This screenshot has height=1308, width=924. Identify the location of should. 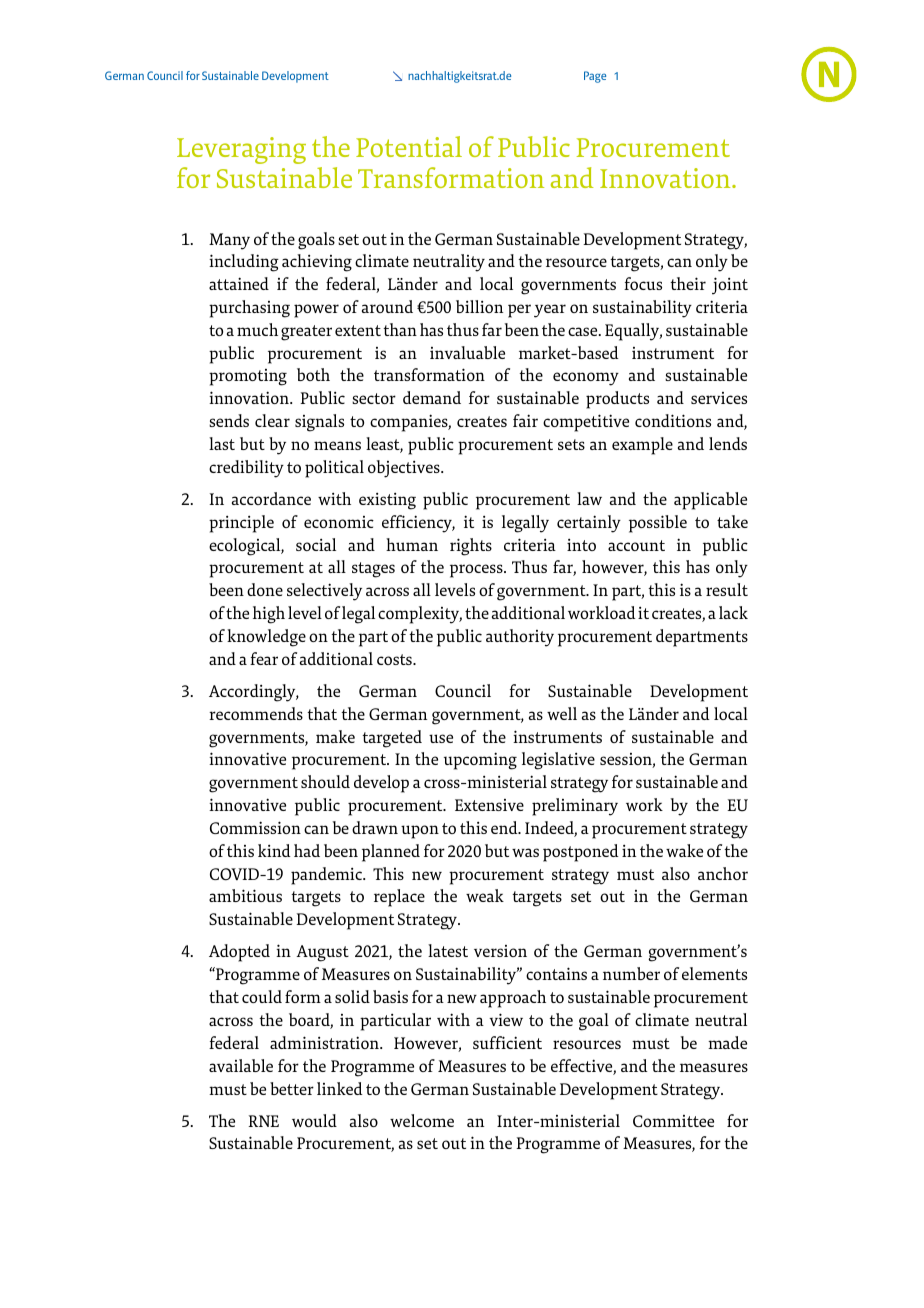
(325, 781).
